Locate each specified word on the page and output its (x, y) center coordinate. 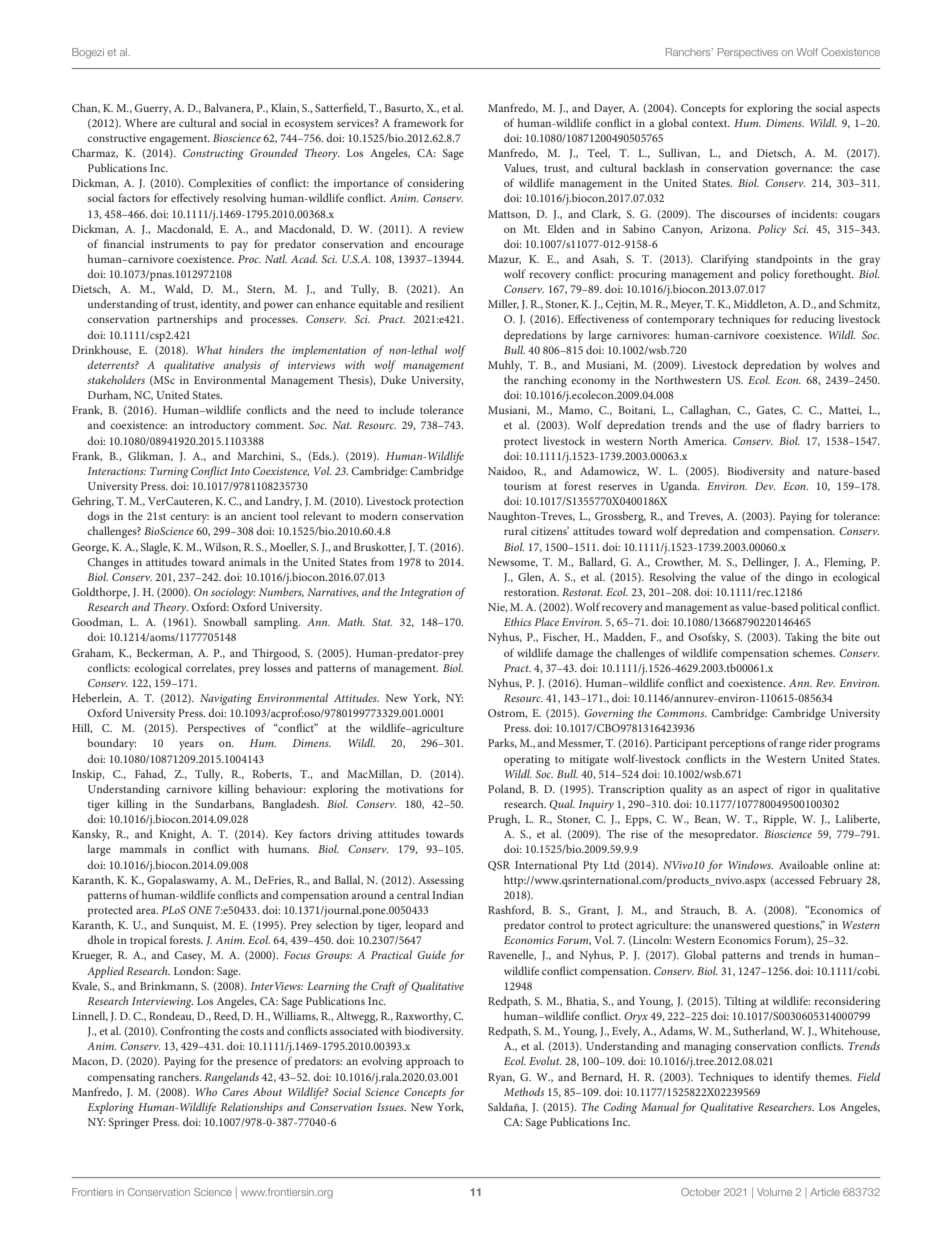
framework (420, 122)
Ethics (517, 621)
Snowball (225, 621)
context (711, 123)
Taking (801, 638)
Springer (129, 1123)
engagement (179, 140)
